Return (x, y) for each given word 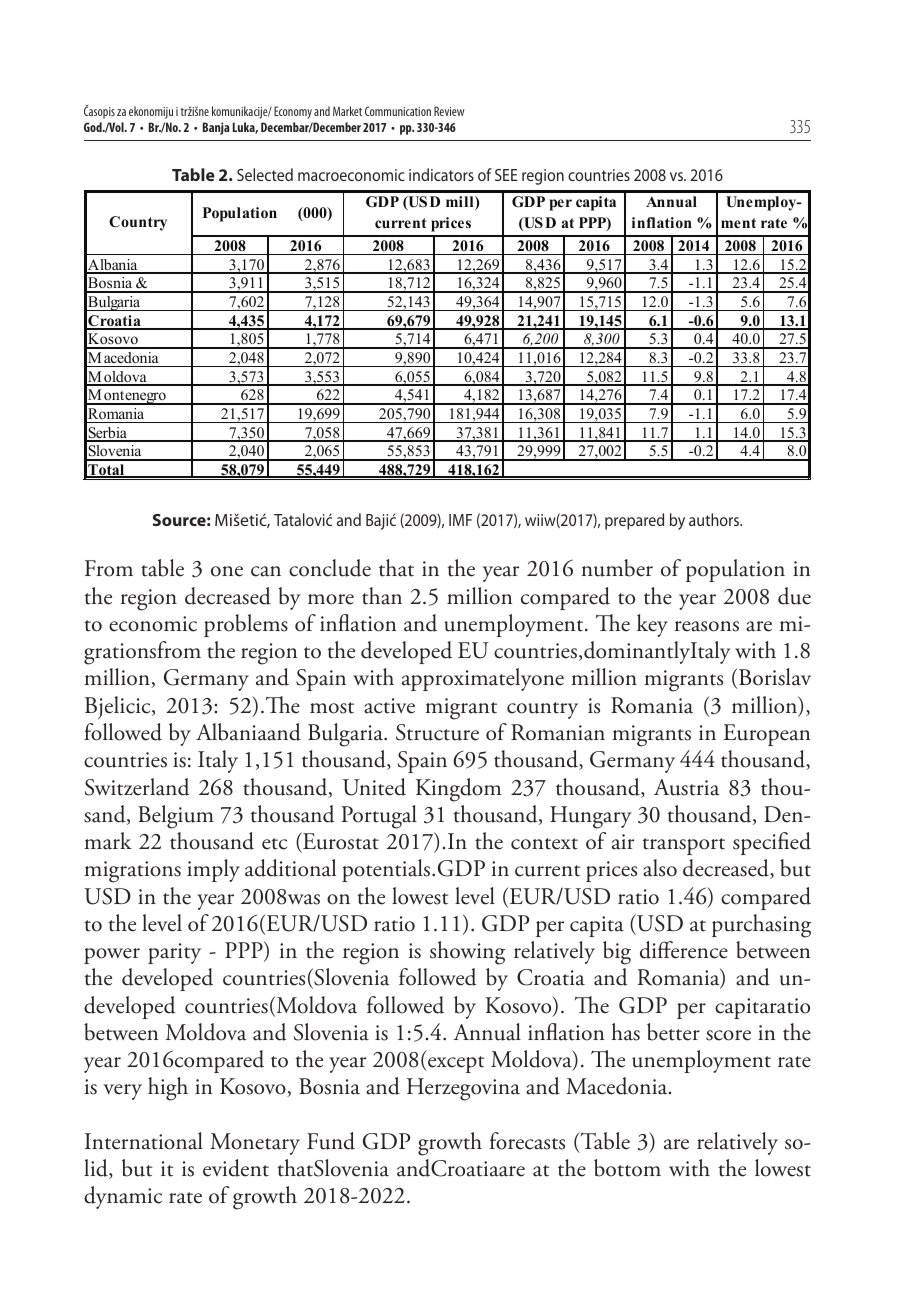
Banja (216, 128)
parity (174, 953)
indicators (441, 174)
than (382, 596)
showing (467, 953)
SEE (506, 175)
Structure (437, 732)
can (266, 571)
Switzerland (137, 787)
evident (236, 1168)
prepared (634, 521)
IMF (460, 520)
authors (715, 519)
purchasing (761, 926)
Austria (687, 787)
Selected (265, 174)
